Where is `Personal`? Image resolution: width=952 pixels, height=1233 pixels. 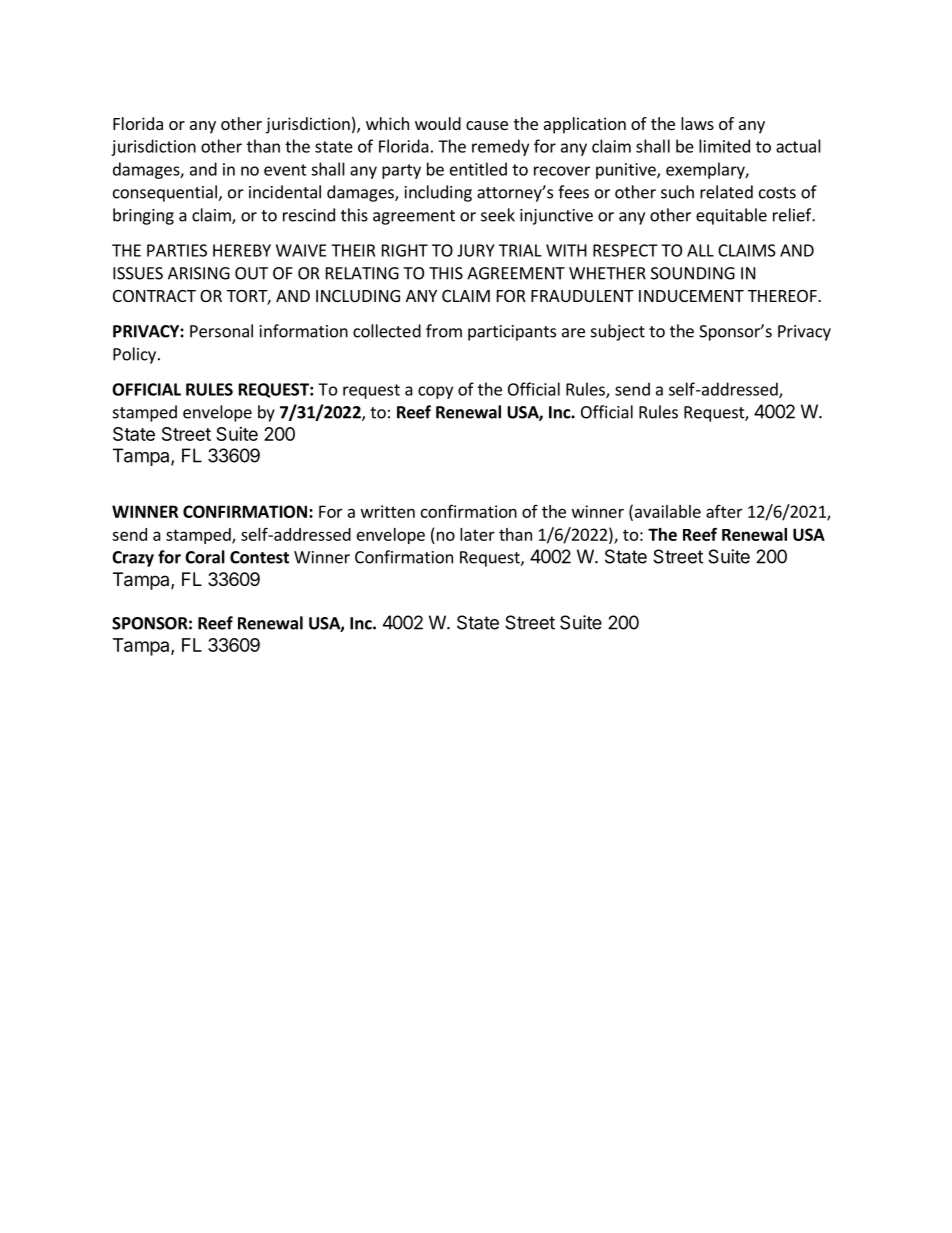 Personal is located at coordinates (221, 331).
